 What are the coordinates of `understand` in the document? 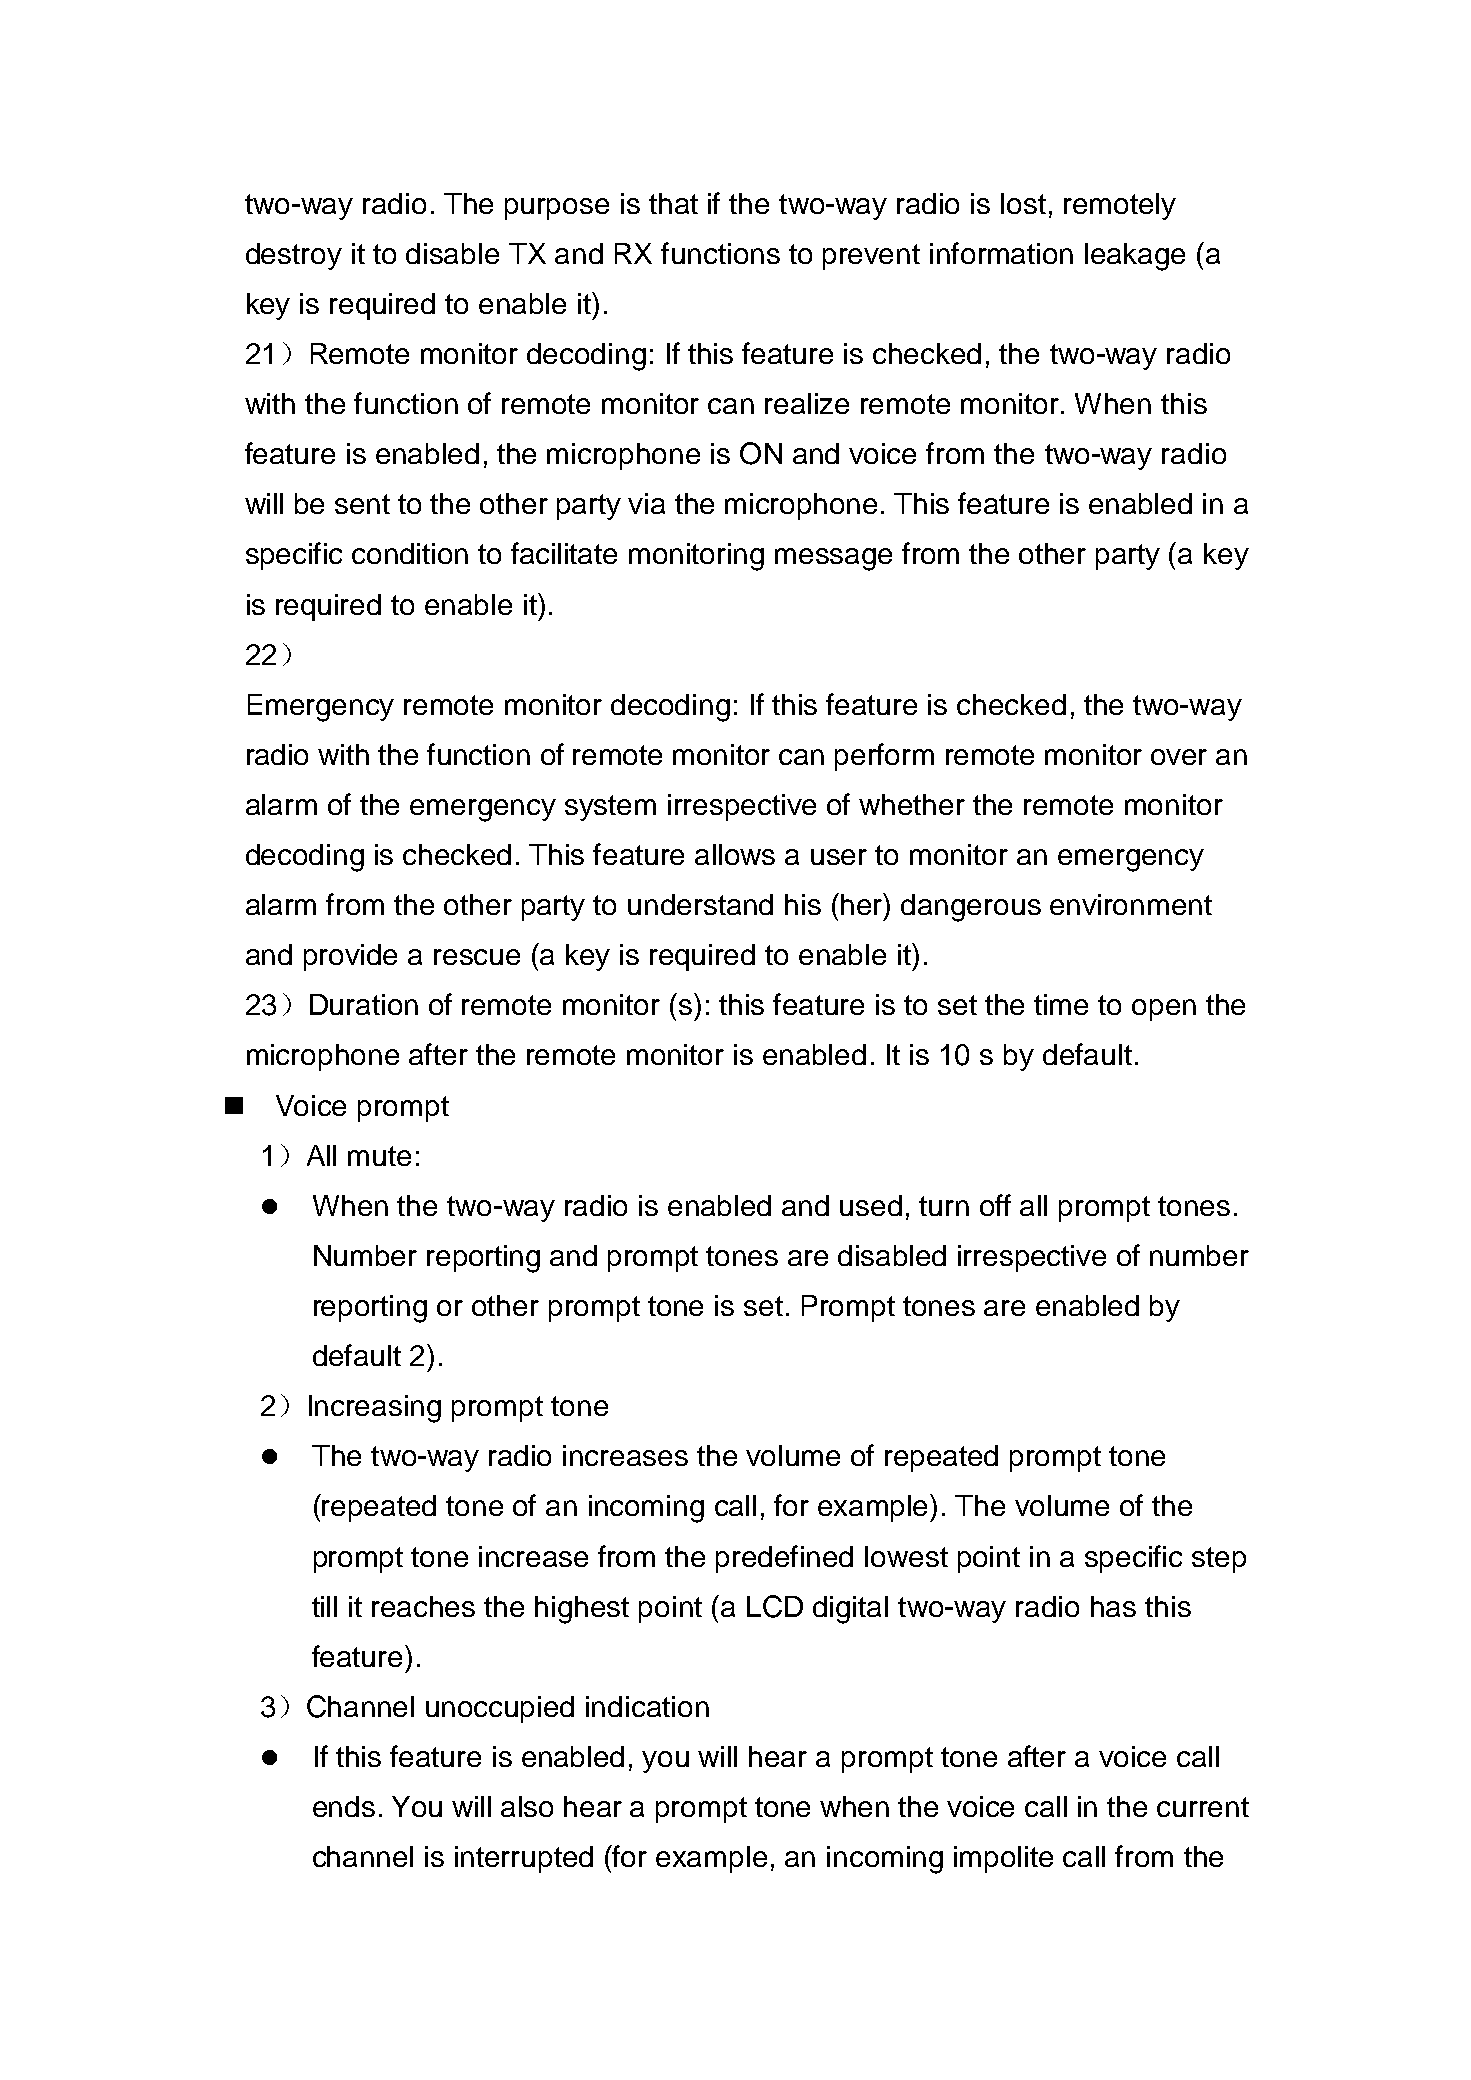 It's located at (700, 904).
